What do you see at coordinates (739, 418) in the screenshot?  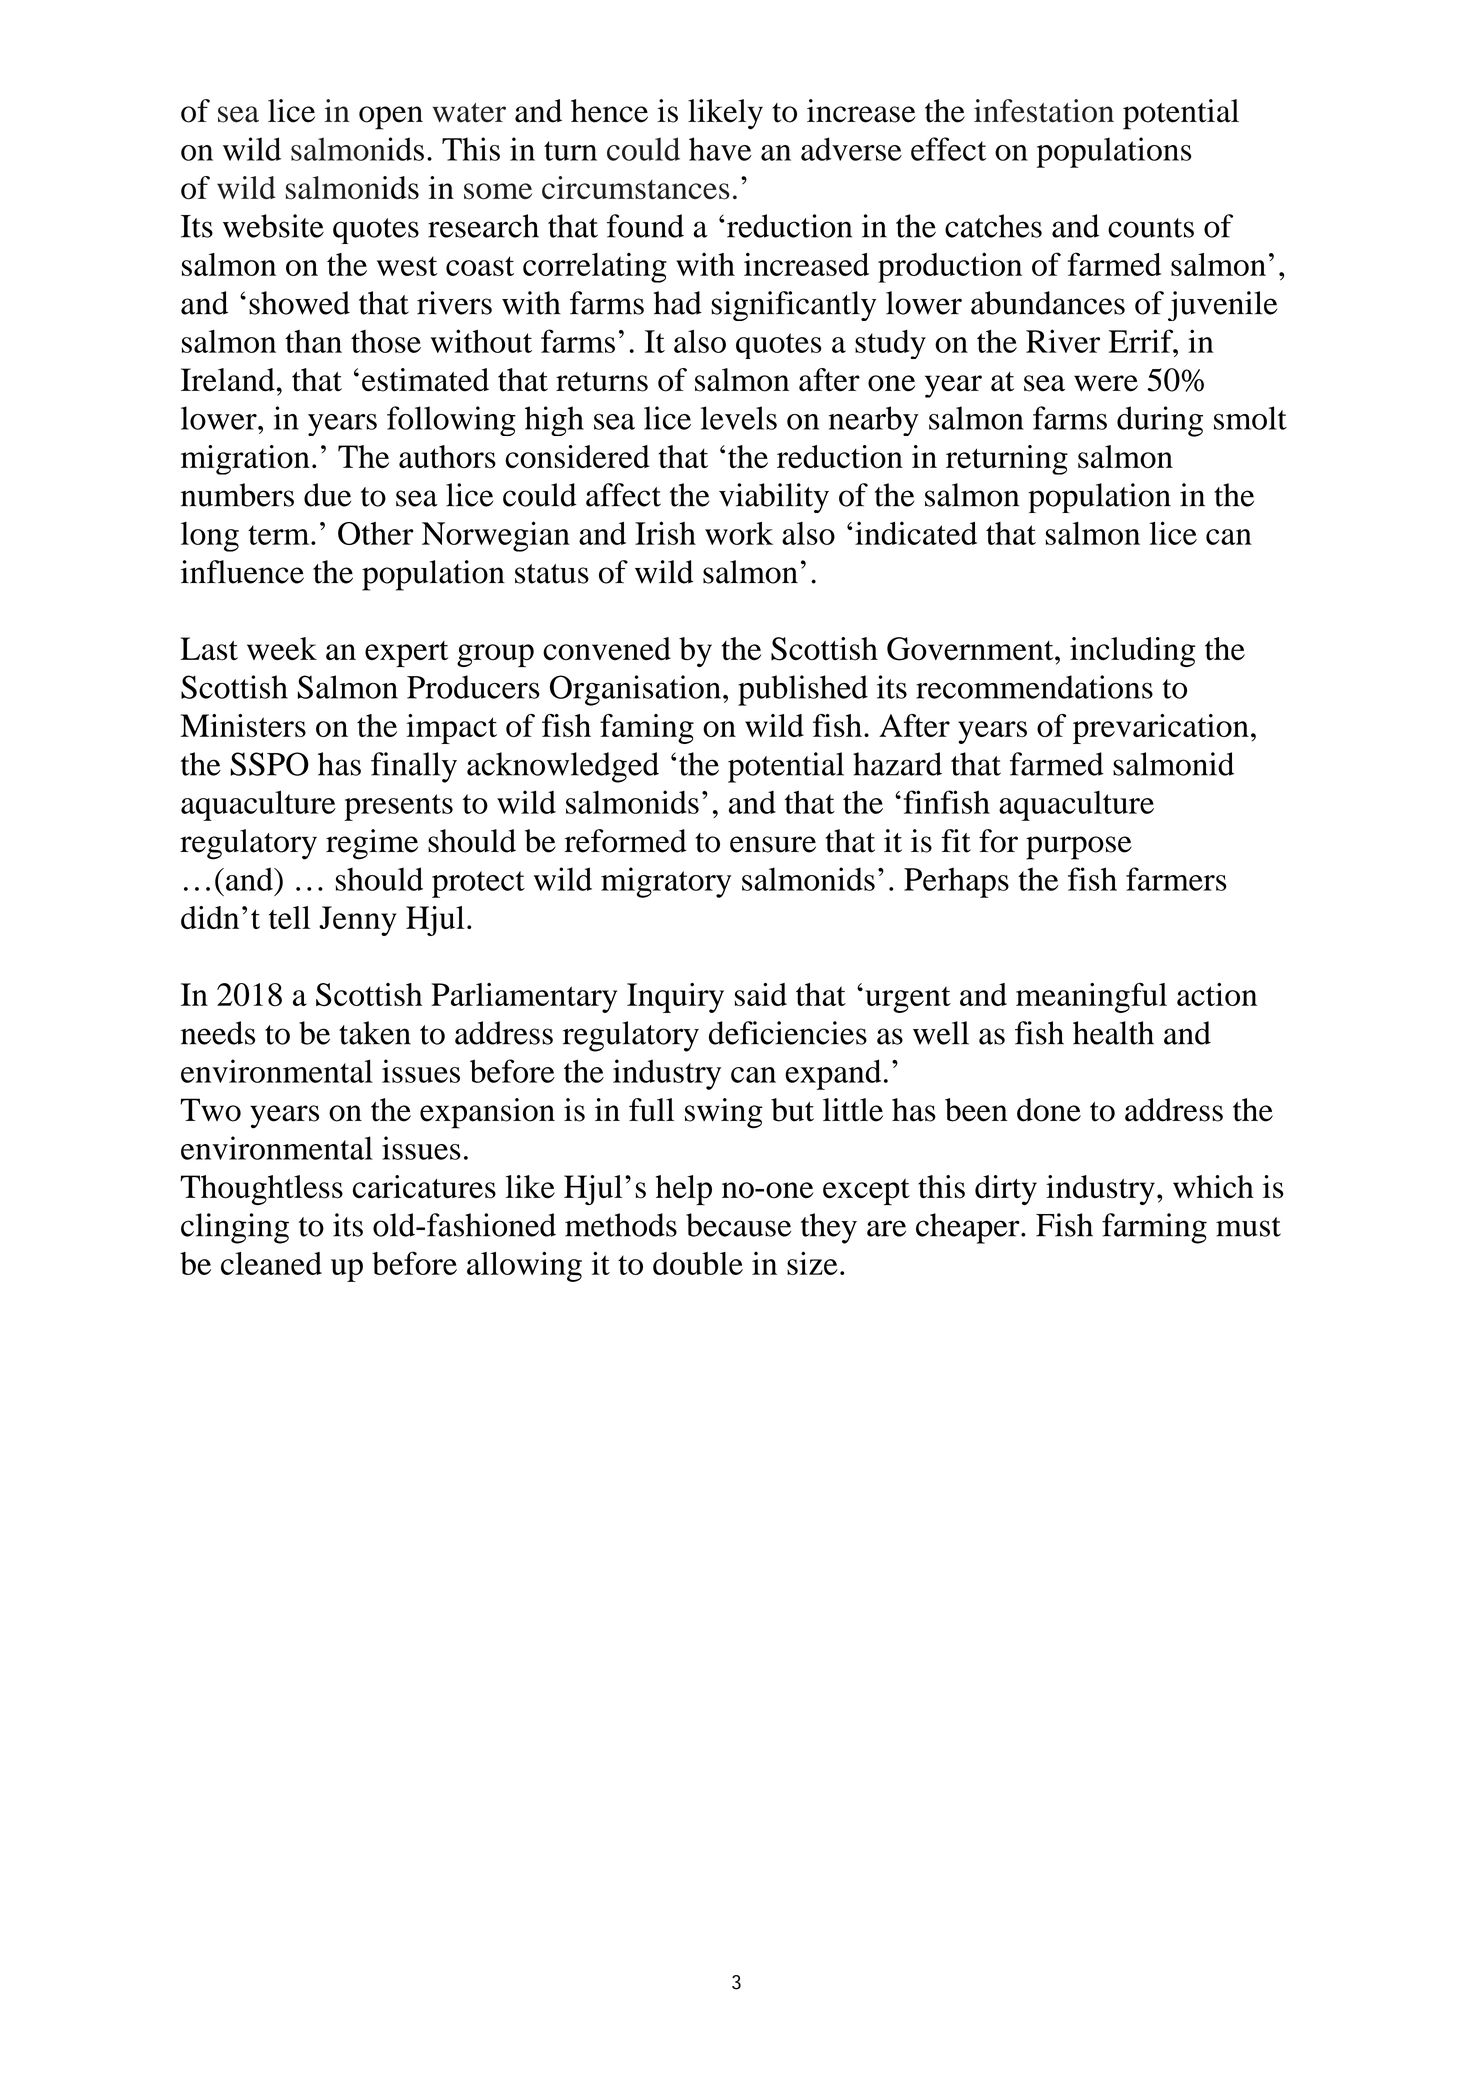 I see `levels` at bounding box center [739, 418].
